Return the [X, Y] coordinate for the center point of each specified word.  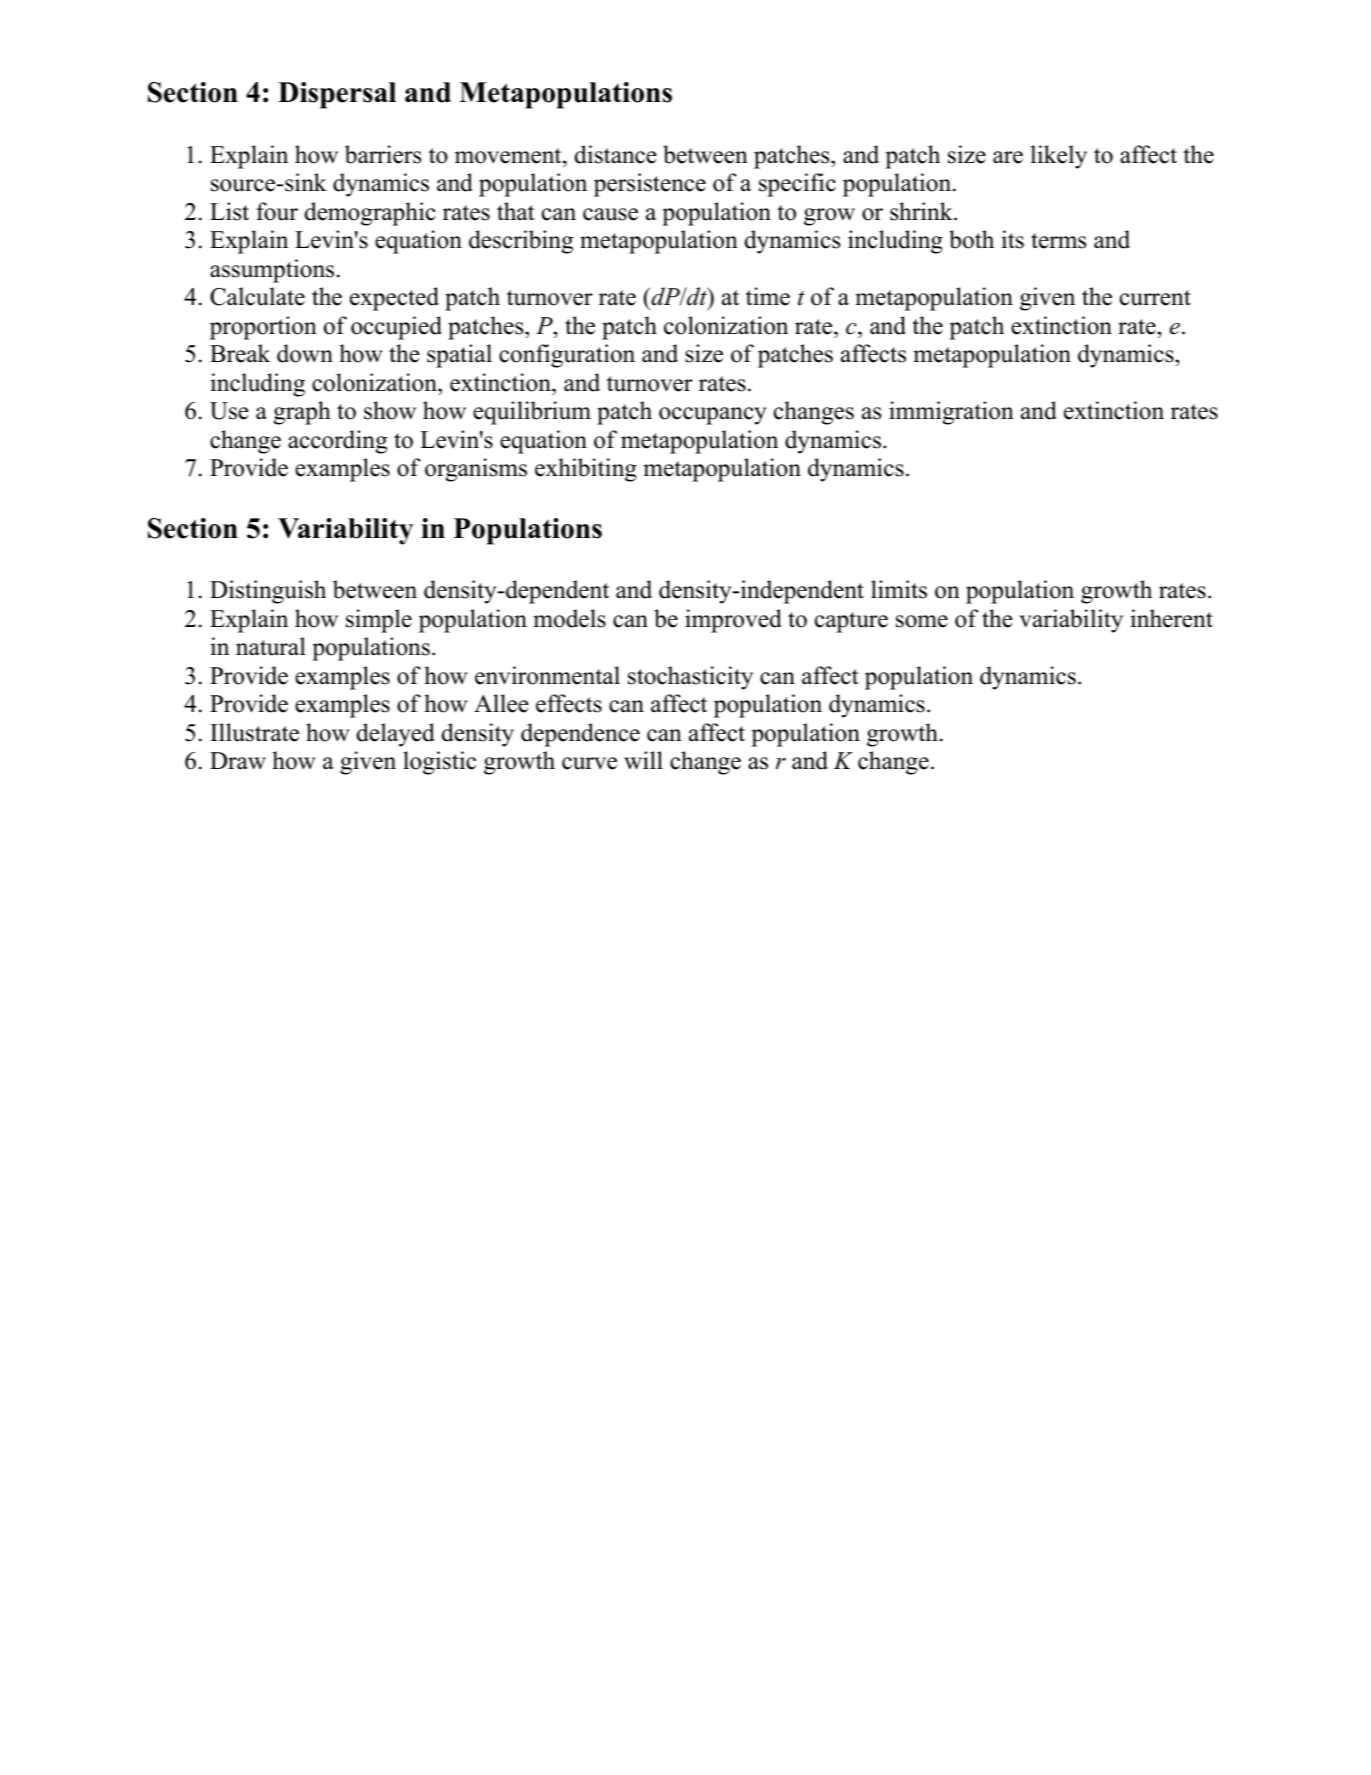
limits [899, 589]
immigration [951, 413]
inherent [1172, 618]
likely [1059, 157]
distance [616, 154]
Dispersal [337, 95]
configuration [567, 356]
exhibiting [586, 470]
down [305, 353]
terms [1058, 241]
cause [610, 214]
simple [379, 621]
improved [733, 621]
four [277, 211]
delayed [396, 735]
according [337, 442]
